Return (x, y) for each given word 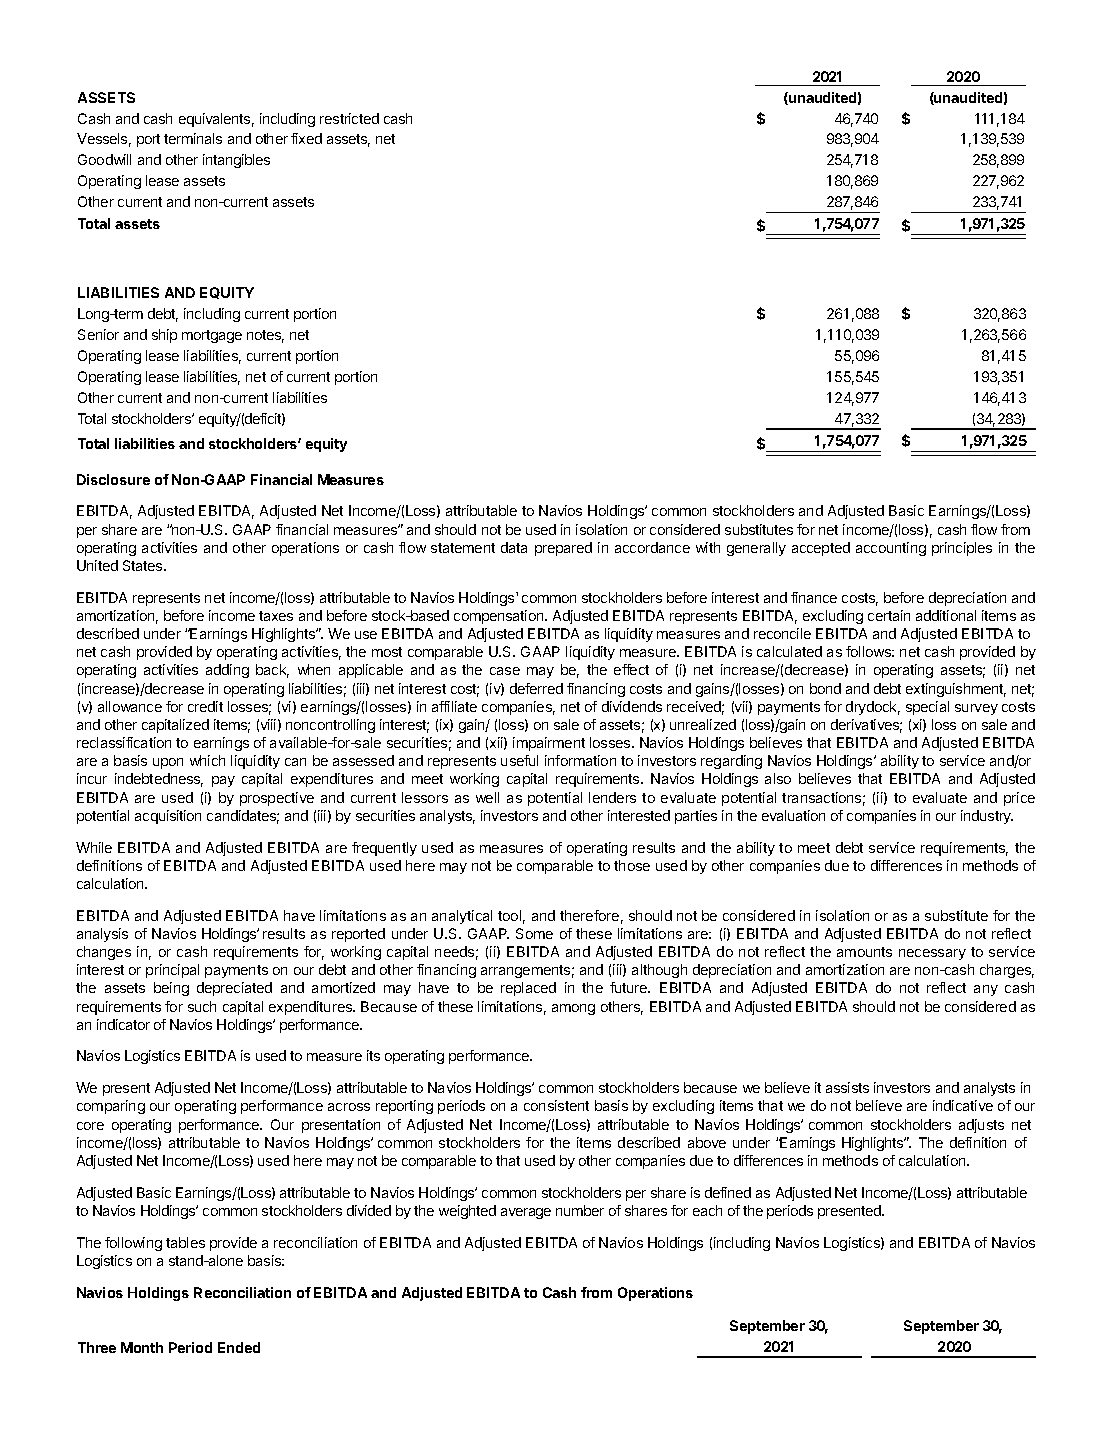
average (526, 1213)
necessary (932, 954)
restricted (349, 118)
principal (172, 971)
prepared (563, 549)
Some (534, 933)
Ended (239, 1347)
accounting (891, 549)
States (144, 565)
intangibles (236, 161)
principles (962, 549)
